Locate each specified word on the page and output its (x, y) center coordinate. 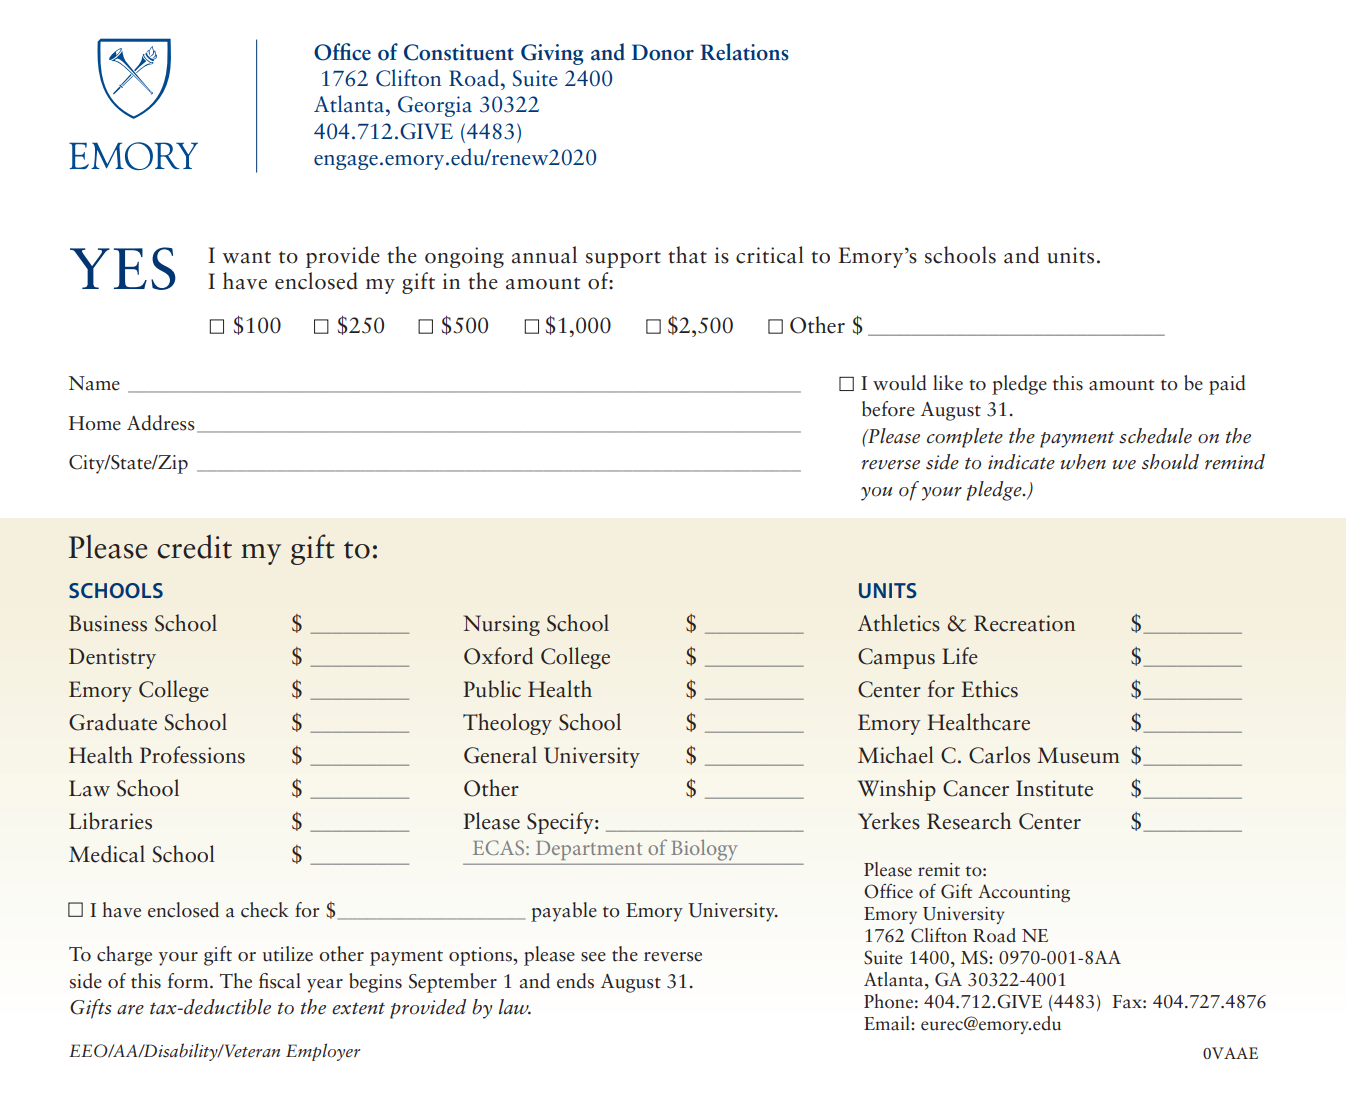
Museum (1078, 755)
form (189, 981)
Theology (507, 724)
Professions (192, 755)
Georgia (435, 106)
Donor (663, 52)
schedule (1155, 436)
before (888, 409)
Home (95, 423)
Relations (744, 52)
